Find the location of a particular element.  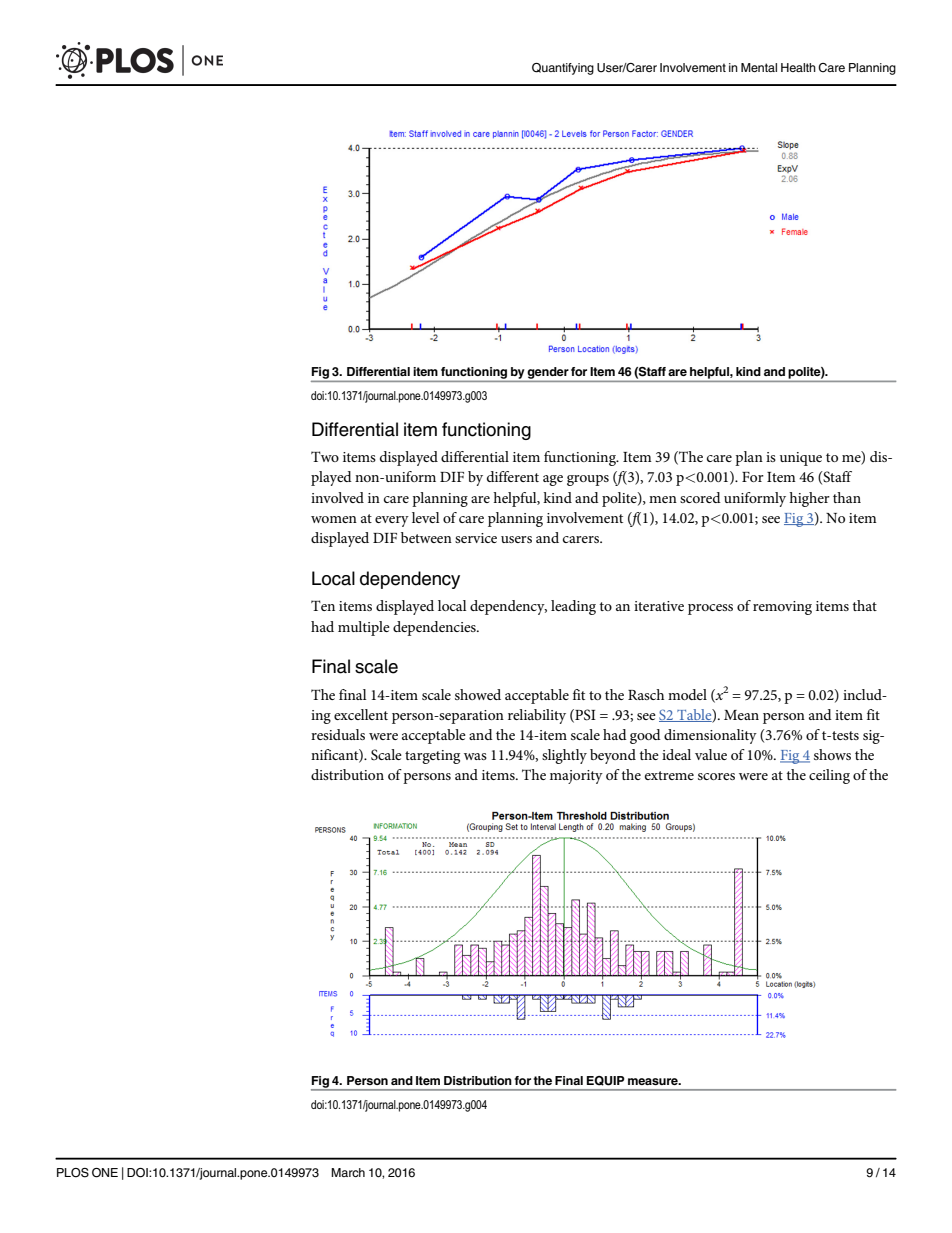

Health is located at coordinates (798, 67).
